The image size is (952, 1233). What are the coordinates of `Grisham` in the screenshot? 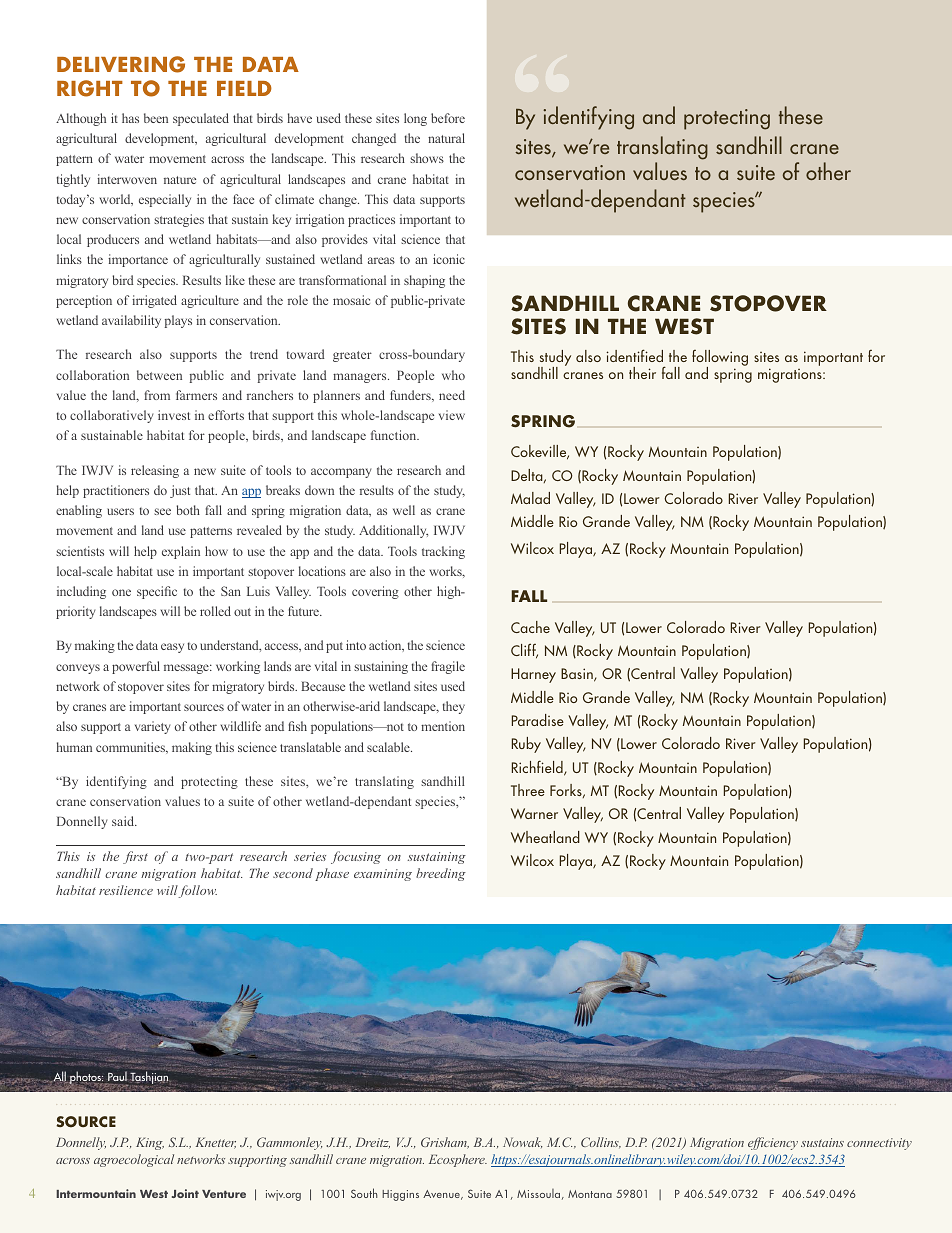 It's located at (445, 1143).
